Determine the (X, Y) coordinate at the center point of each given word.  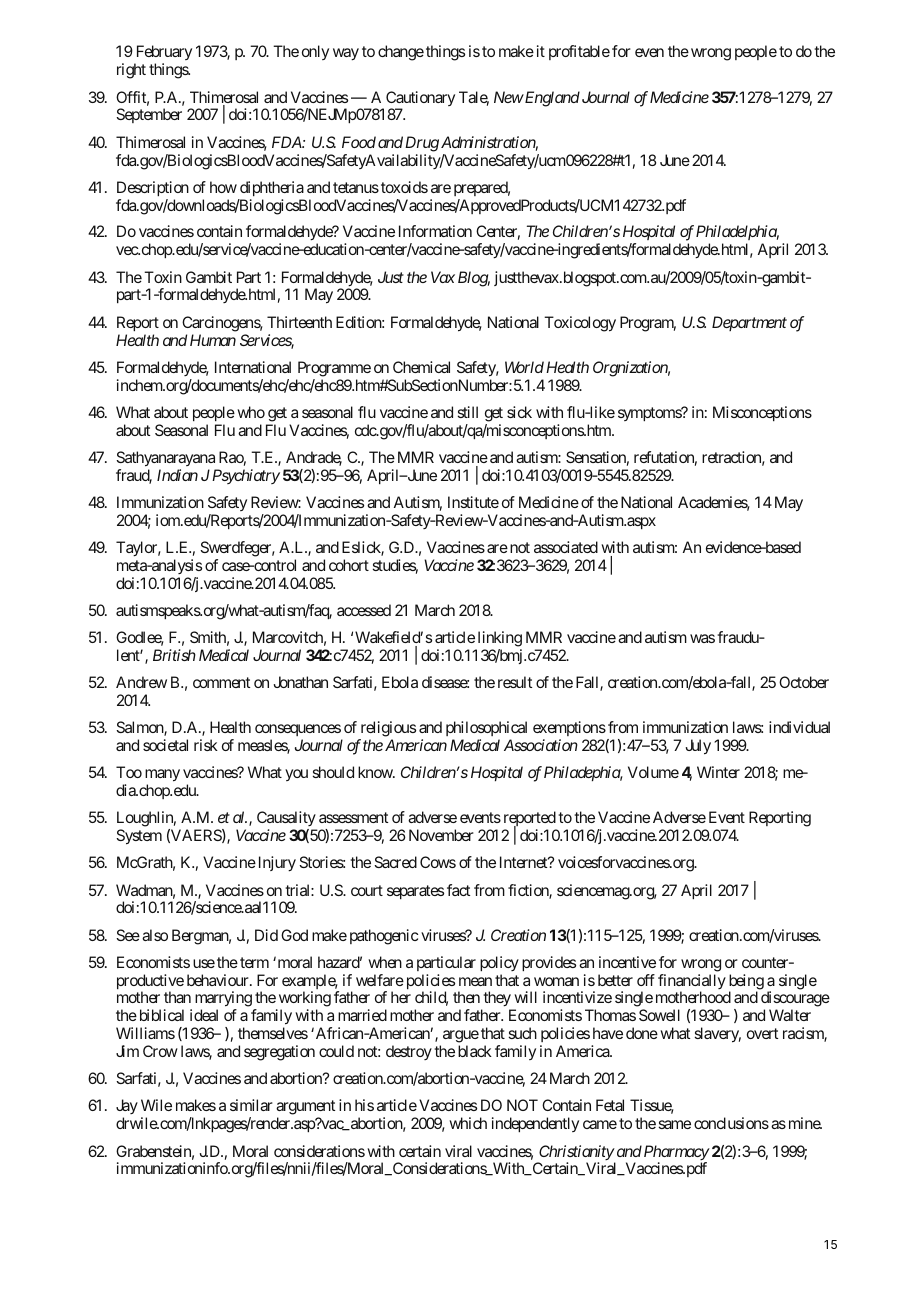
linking (500, 639)
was (702, 638)
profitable (579, 52)
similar (251, 1105)
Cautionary (420, 100)
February (163, 54)
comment (221, 682)
